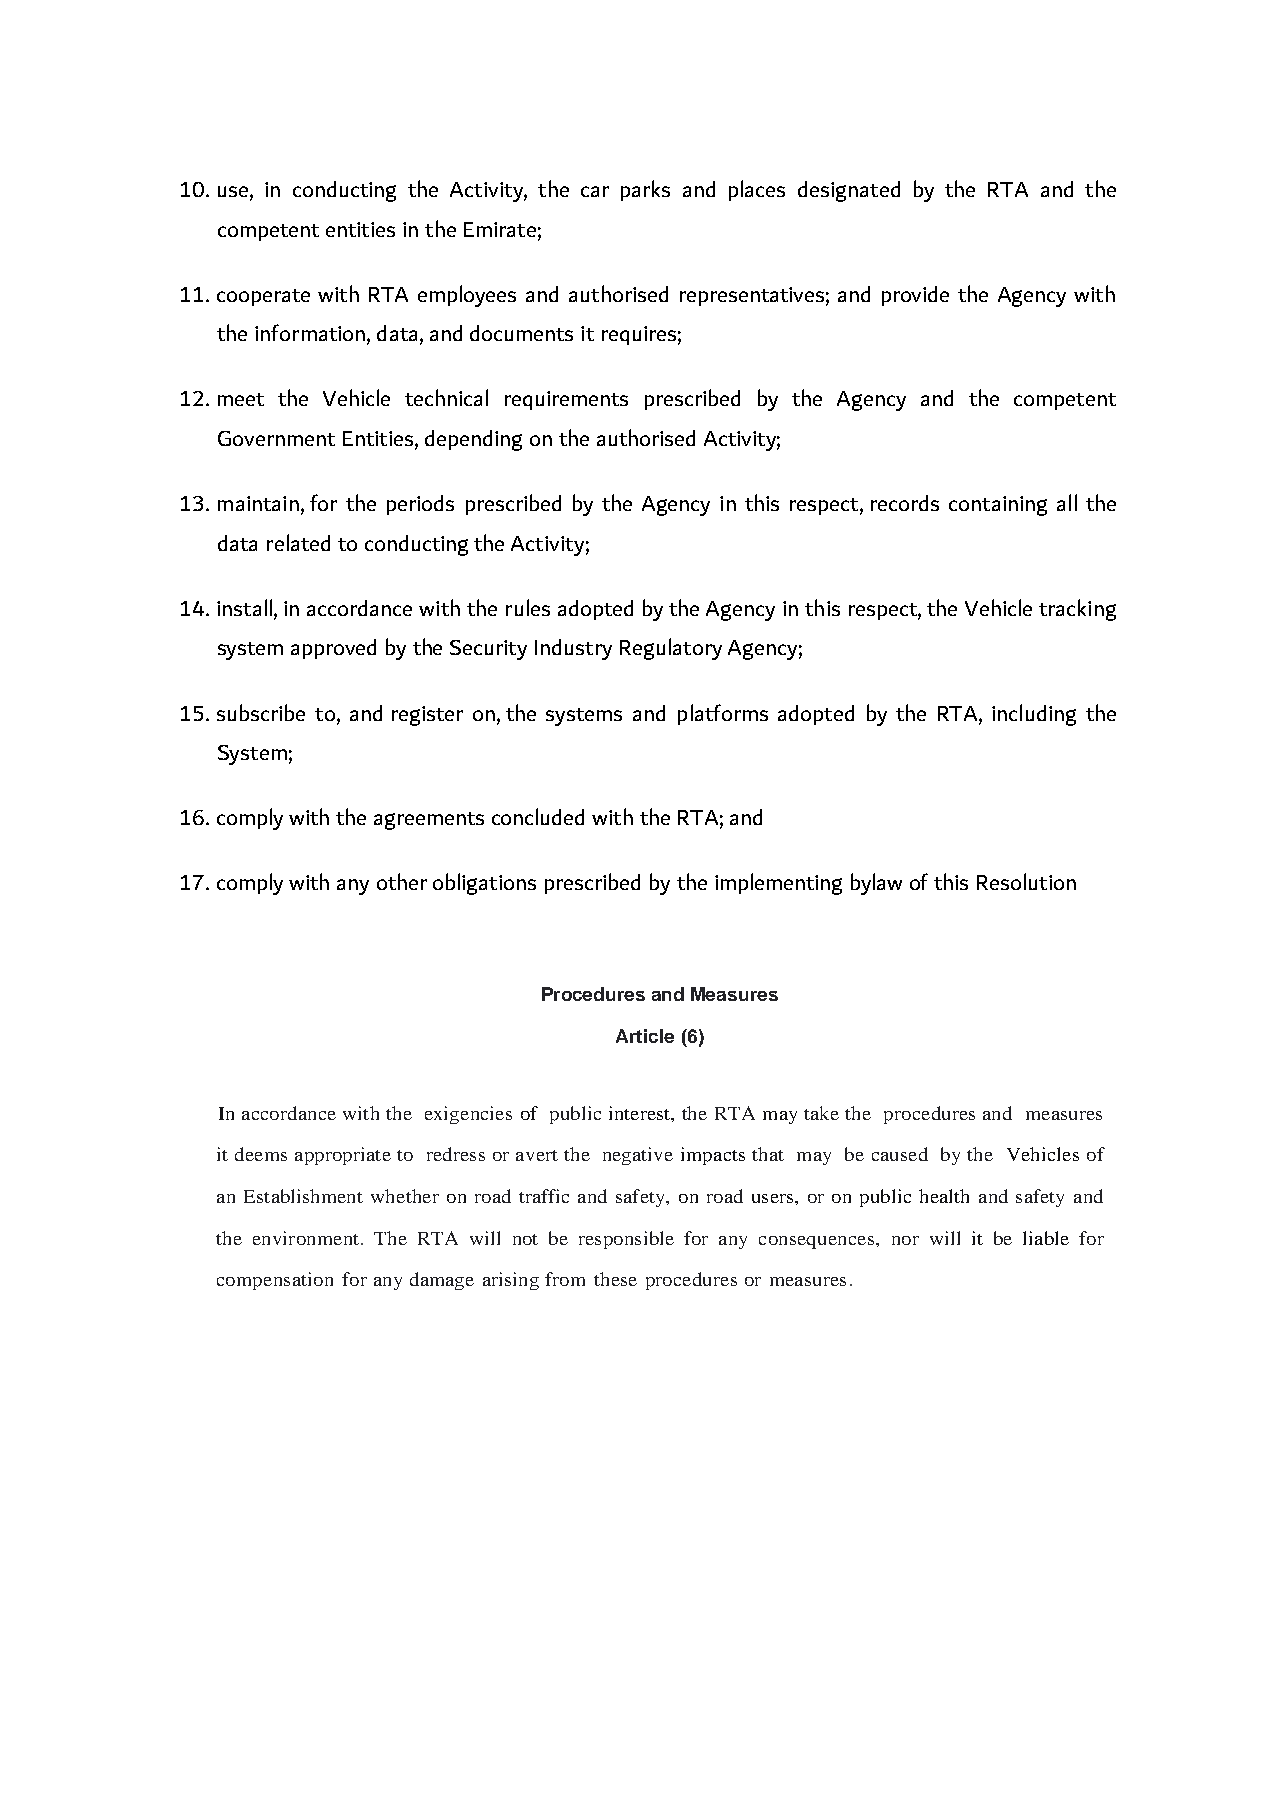 The image size is (1268, 1794). Describe the element at coordinates (645, 190) in the page. I see `parks` at that location.
